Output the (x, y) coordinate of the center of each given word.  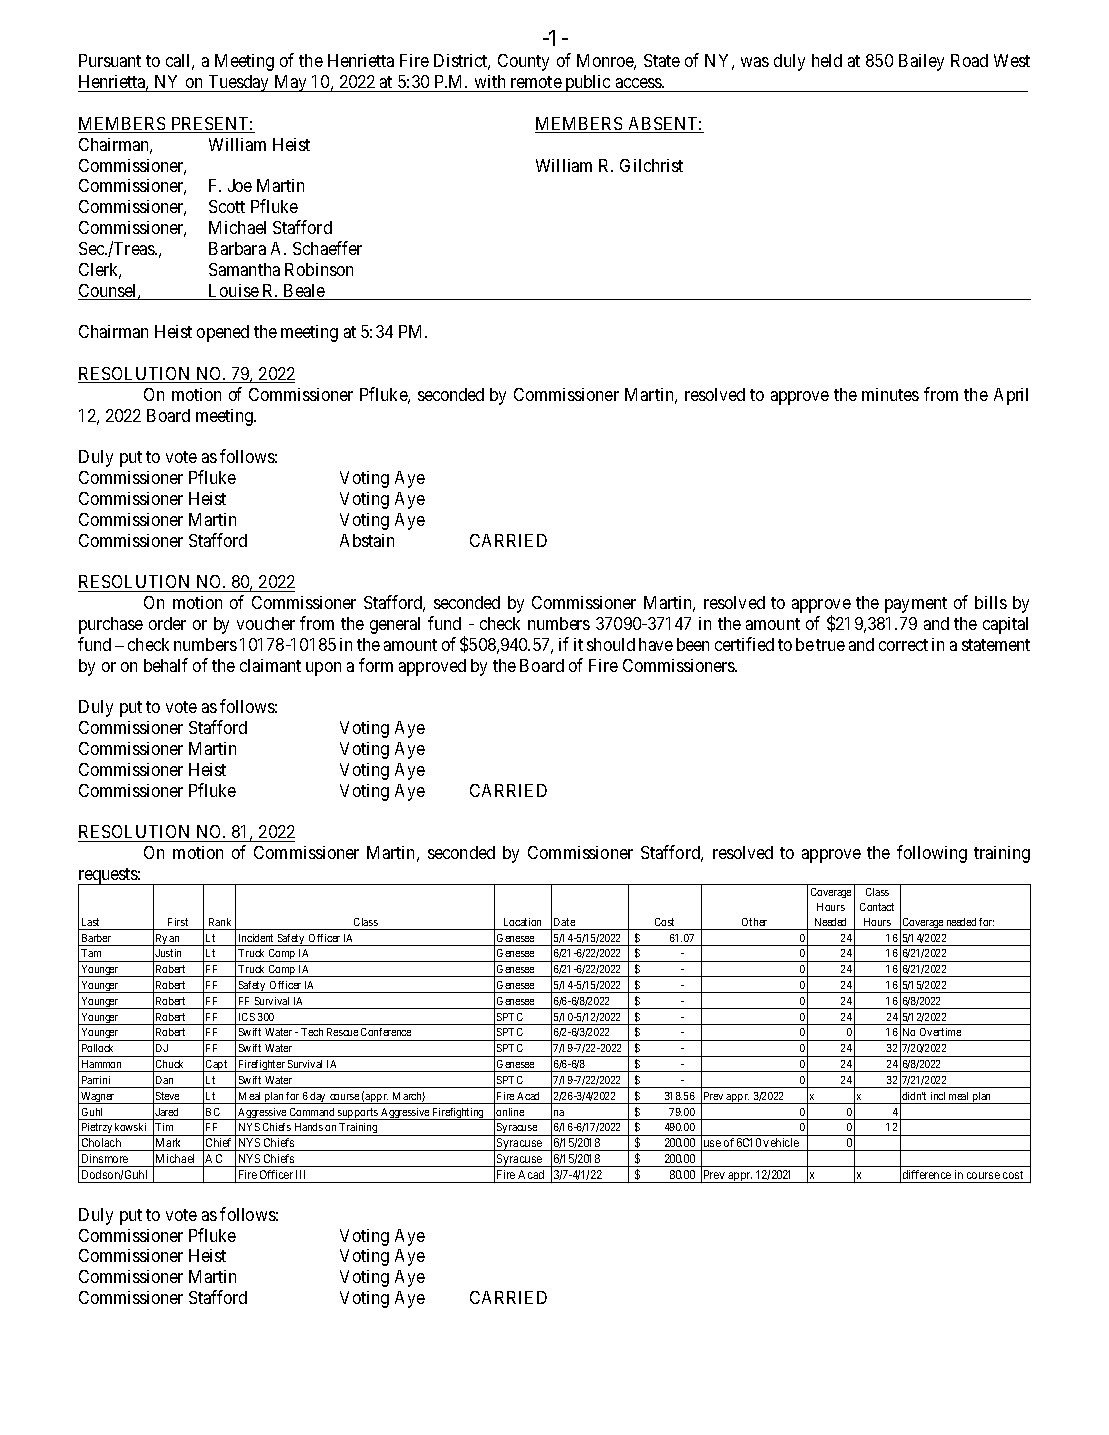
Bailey (921, 62)
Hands (309, 1127)
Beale (304, 292)
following (932, 854)
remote (536, 82)
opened (223, 333)
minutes (890, 394)
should (611, 644)
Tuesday (238, 83)
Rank (220, 922)
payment (916, 605)
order (167, 623)
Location (522, 922)
